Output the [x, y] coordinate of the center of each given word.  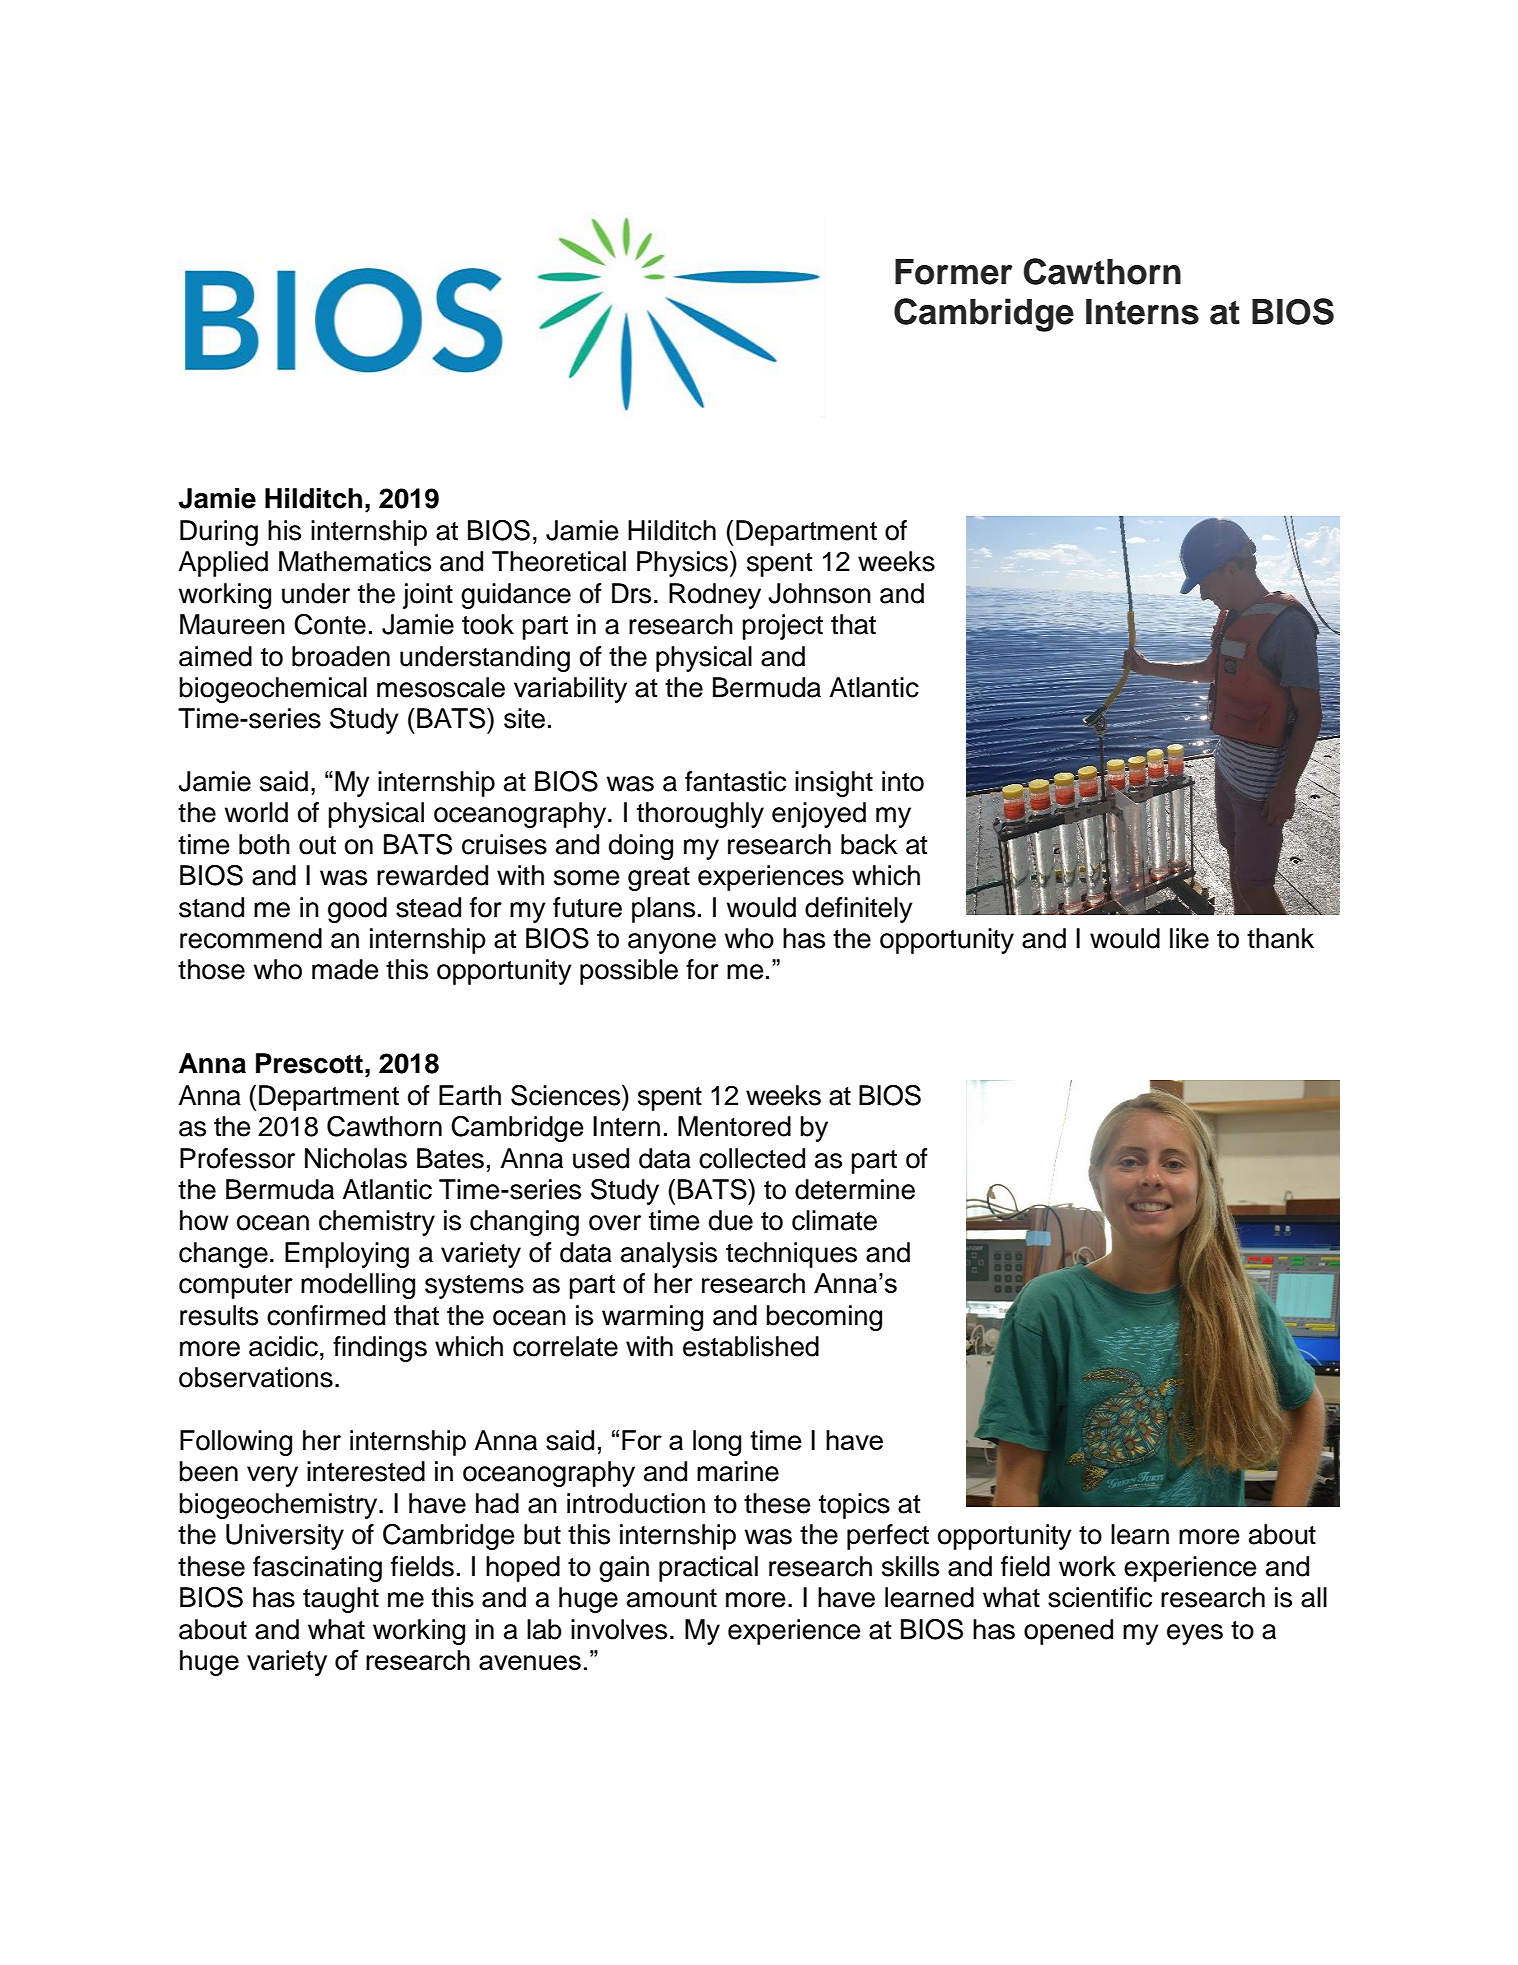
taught [341, 1600]
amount [672, 1598]
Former [954, 272]
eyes [1195, 1634]
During [219, 533]
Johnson [819, 593]
